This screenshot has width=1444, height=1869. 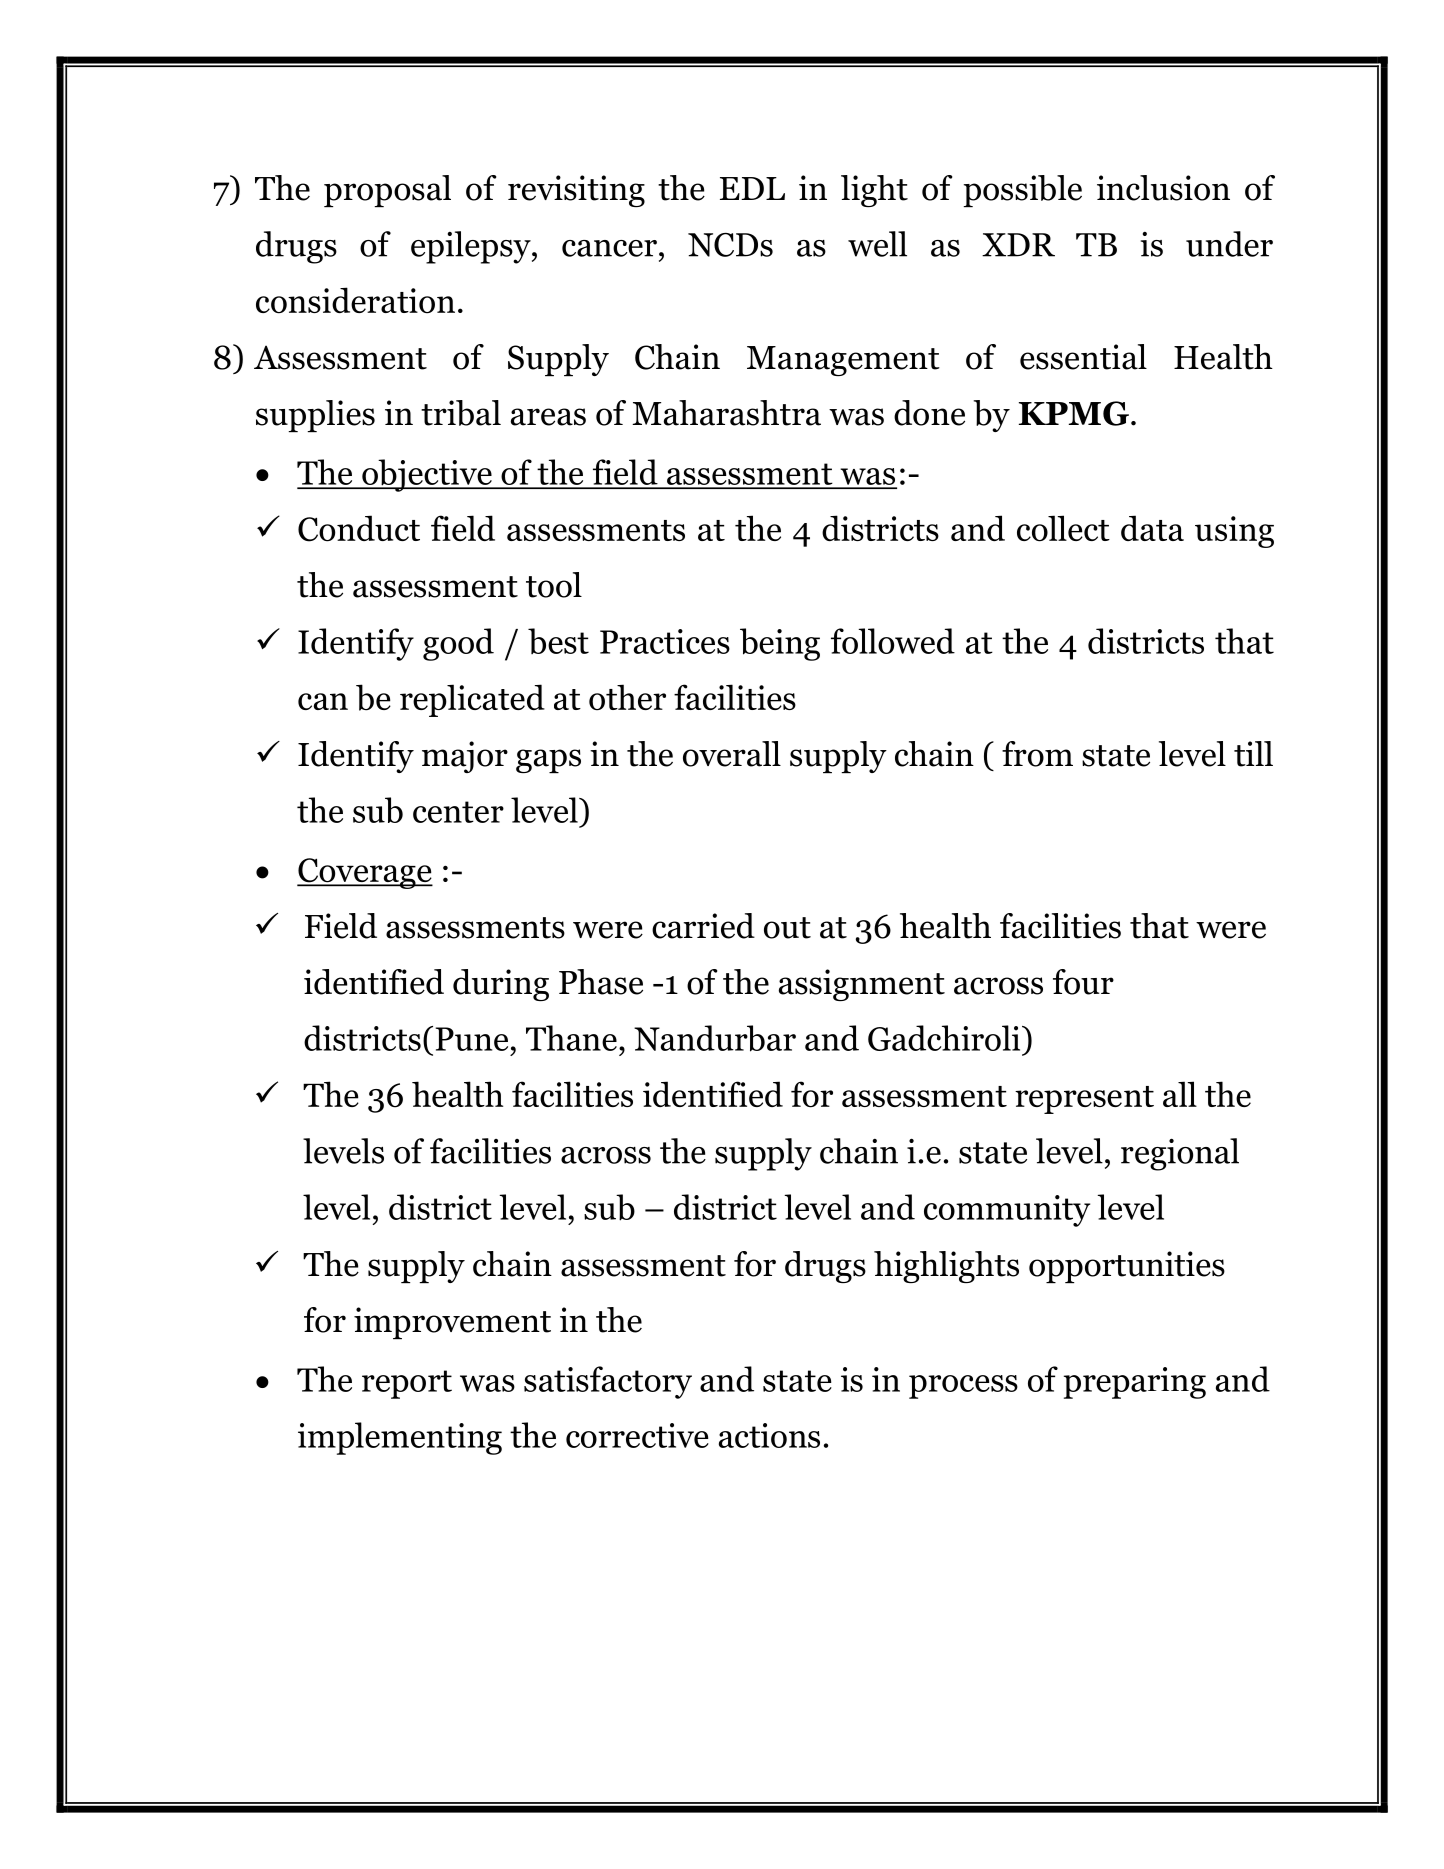 I want to click on EDL, so click(x=752, y=188).
